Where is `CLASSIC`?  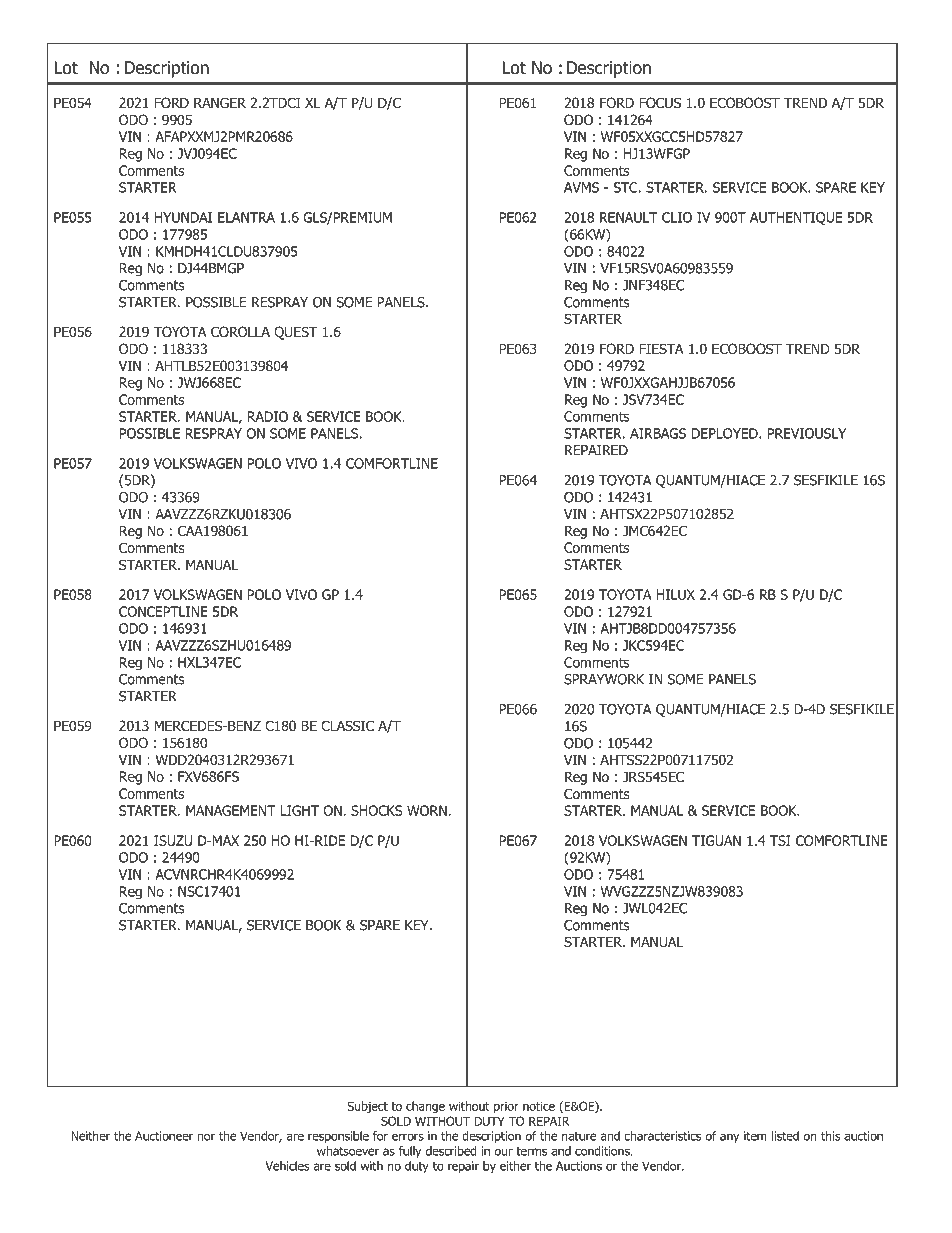 CLASSIC is located at coordinates (347, 725).
